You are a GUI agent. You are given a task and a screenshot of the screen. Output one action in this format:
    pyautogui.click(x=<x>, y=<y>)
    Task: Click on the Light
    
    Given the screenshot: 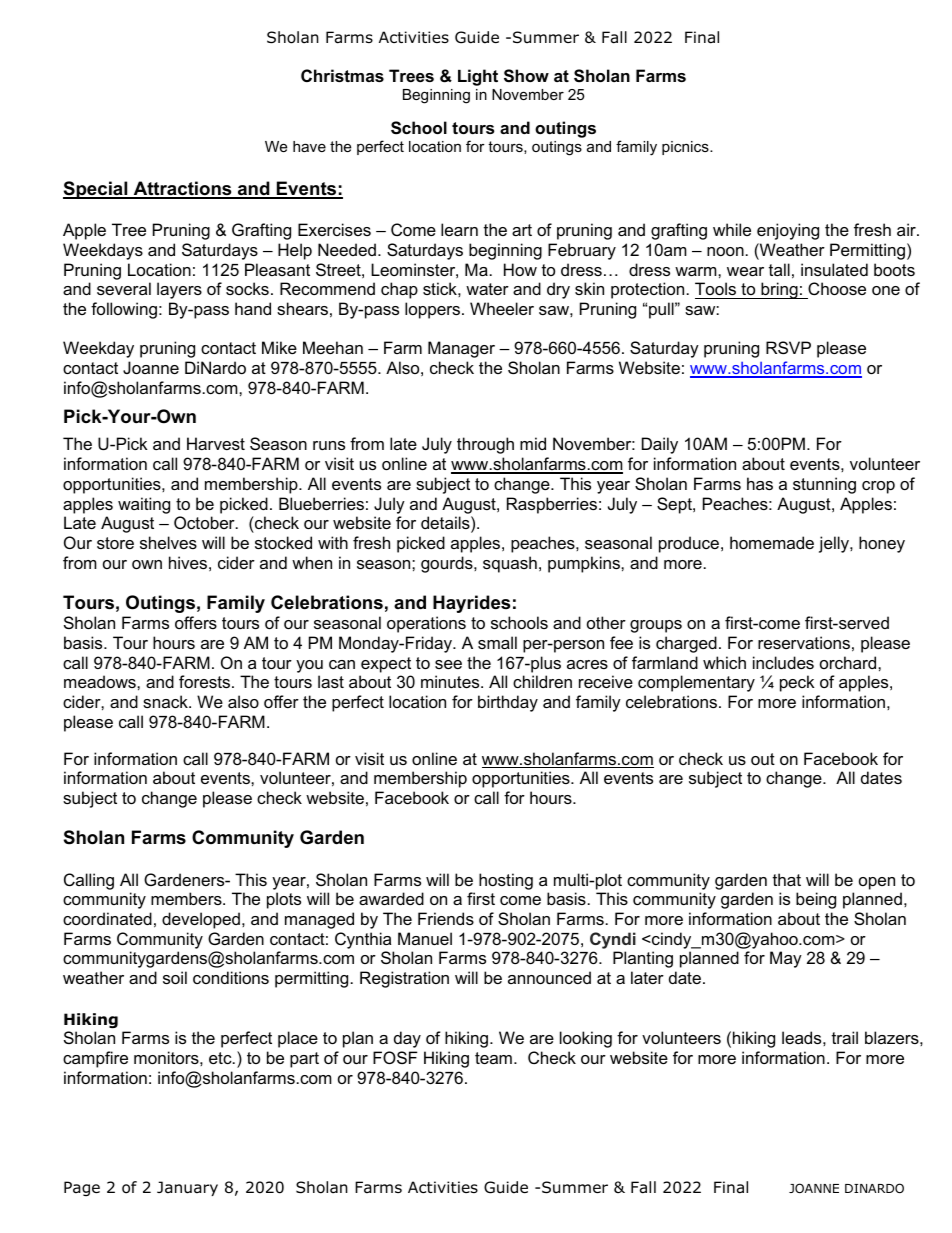 What is the action you would take?
    pyautogui.click(x=478, y=77)
